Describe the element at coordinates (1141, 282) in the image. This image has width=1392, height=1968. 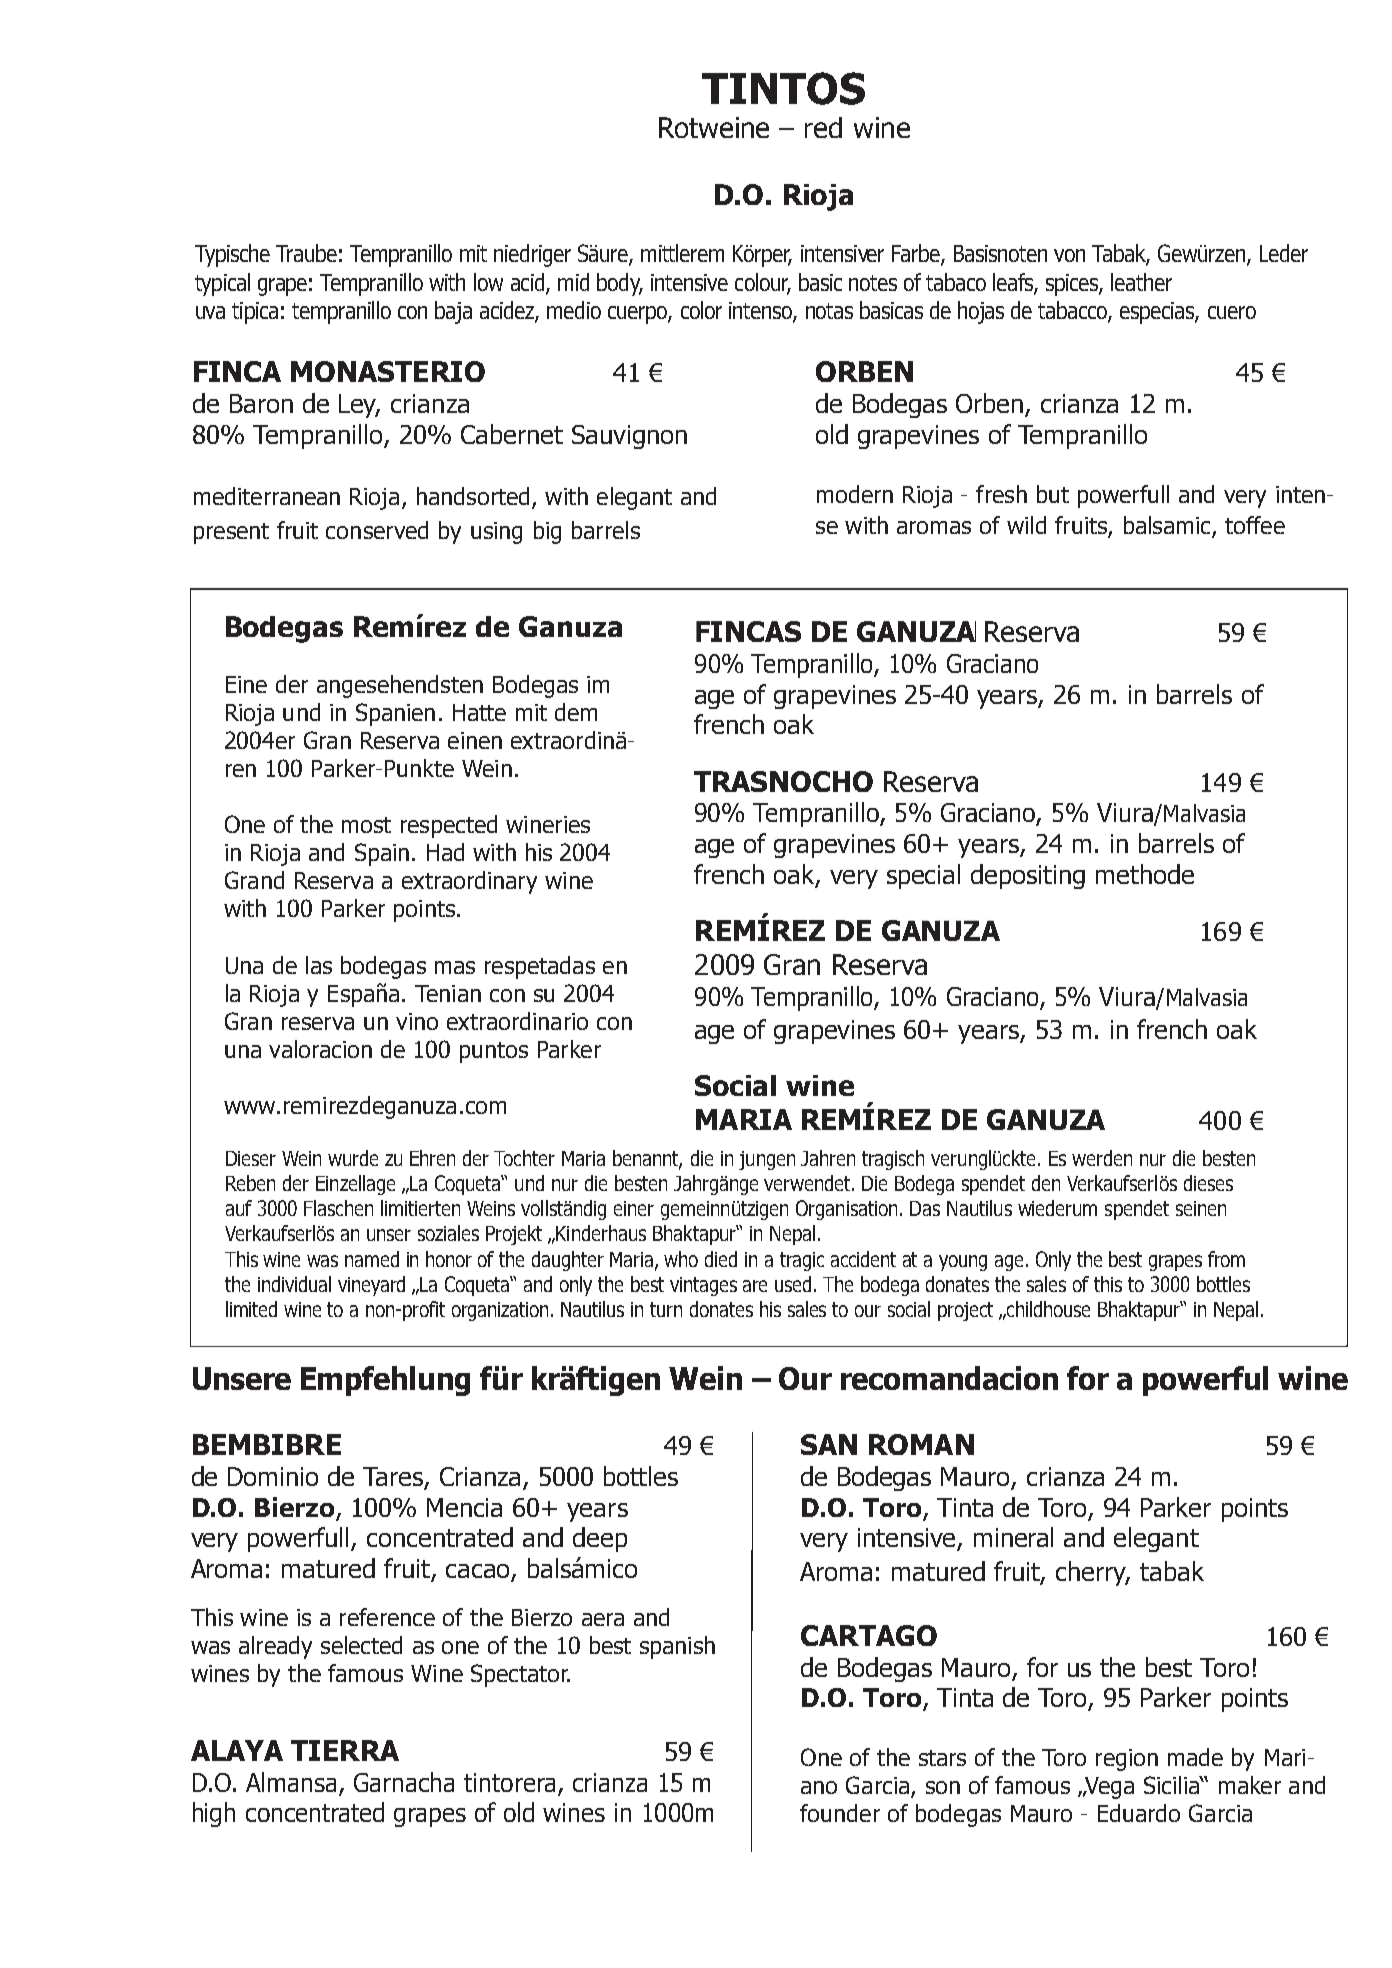
I see `leather` at that location.
